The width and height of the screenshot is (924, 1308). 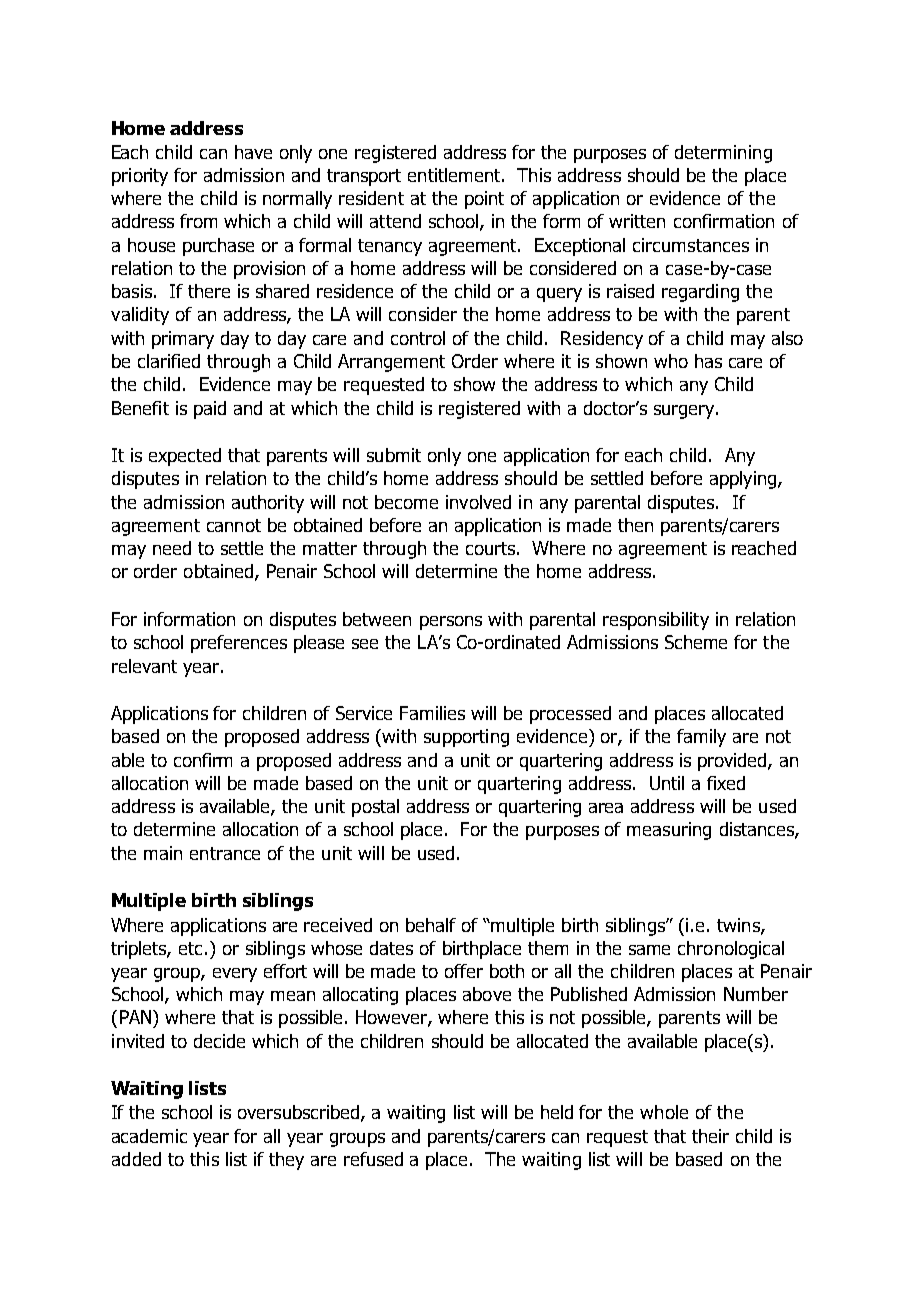 I want to click on entitlement, so click(x=455, y=175).
